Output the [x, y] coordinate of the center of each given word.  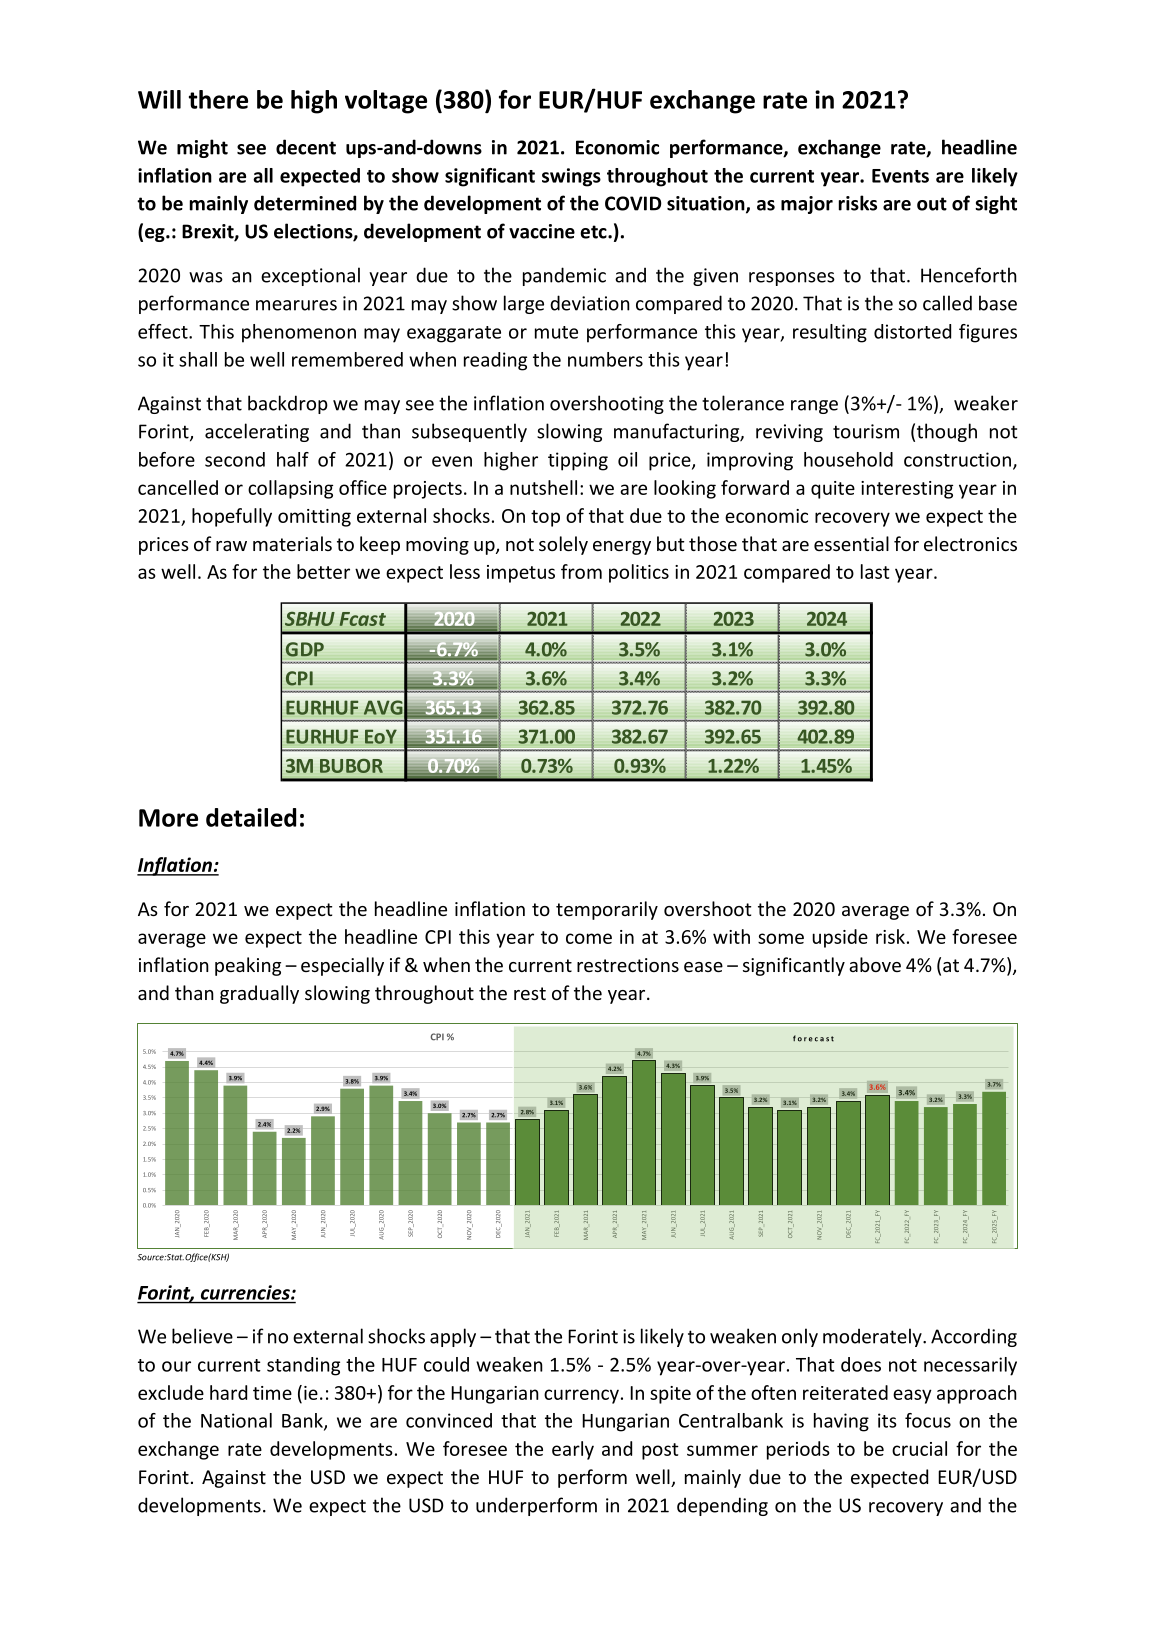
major [807, 205]
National [236, 1420]
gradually [259, 994]
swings [571, 177]
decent [306, 147]
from [581, 571]
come [589, 938]
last [875, 571]
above [875, 964]
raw [231, 546]
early [573, 1450]
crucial [919, 1448]
